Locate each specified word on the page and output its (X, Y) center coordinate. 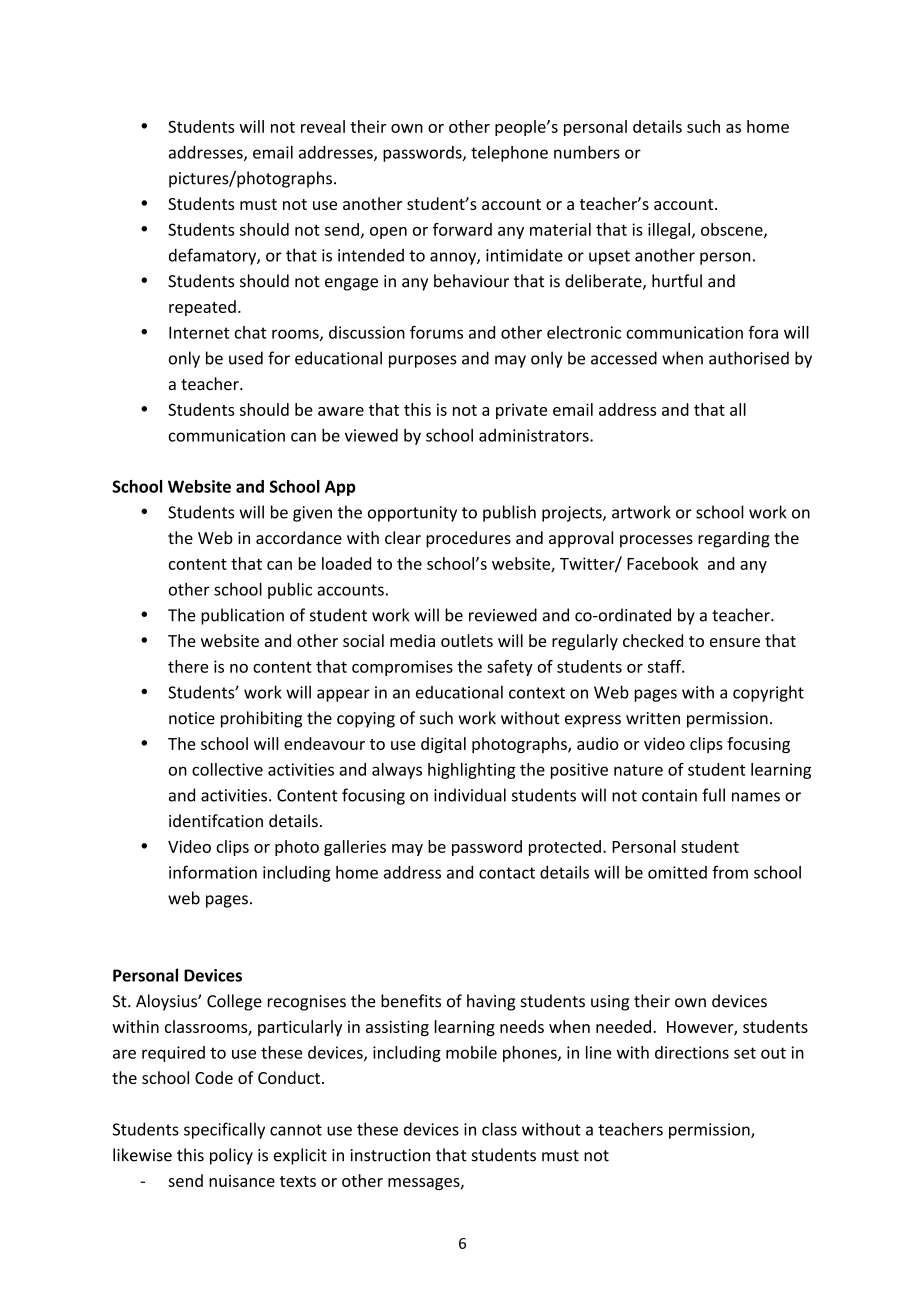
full (713, 795)
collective (227, 769)
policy (231, 1156)
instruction (390, 1155)
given (312, 514)
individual (470, 795)
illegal (669, 231)
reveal (323, 126)
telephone (509, 154)
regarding (734, 539)
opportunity (412, 514)
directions (692, 1052)
